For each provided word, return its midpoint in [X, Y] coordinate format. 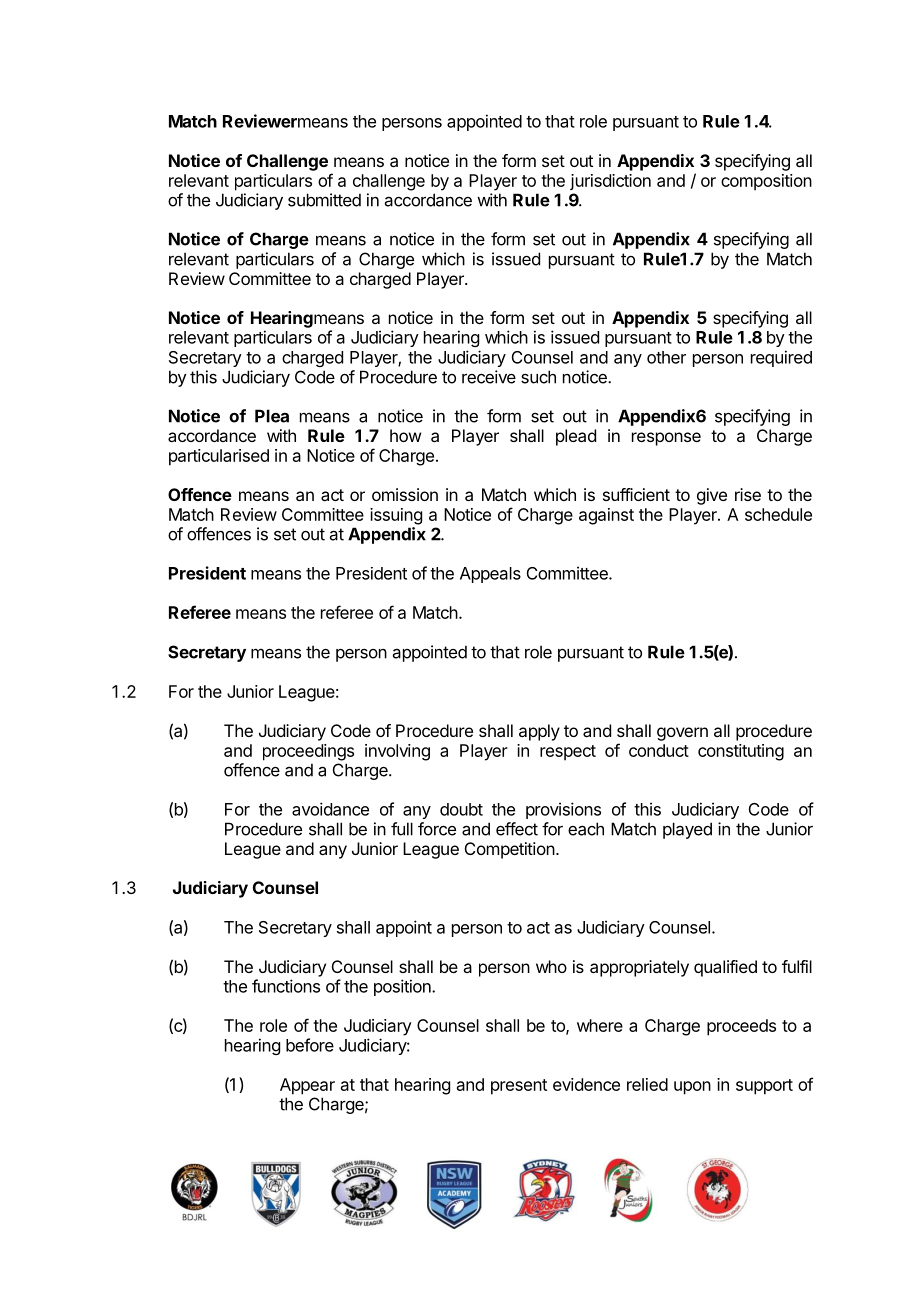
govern [682, 734]
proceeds [741, 1027]
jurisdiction [610, 182]
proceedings [308, 752]
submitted [324, 200]
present [519, 1087]
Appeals [490, 575]
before [310, 1045]
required [781, 358]
